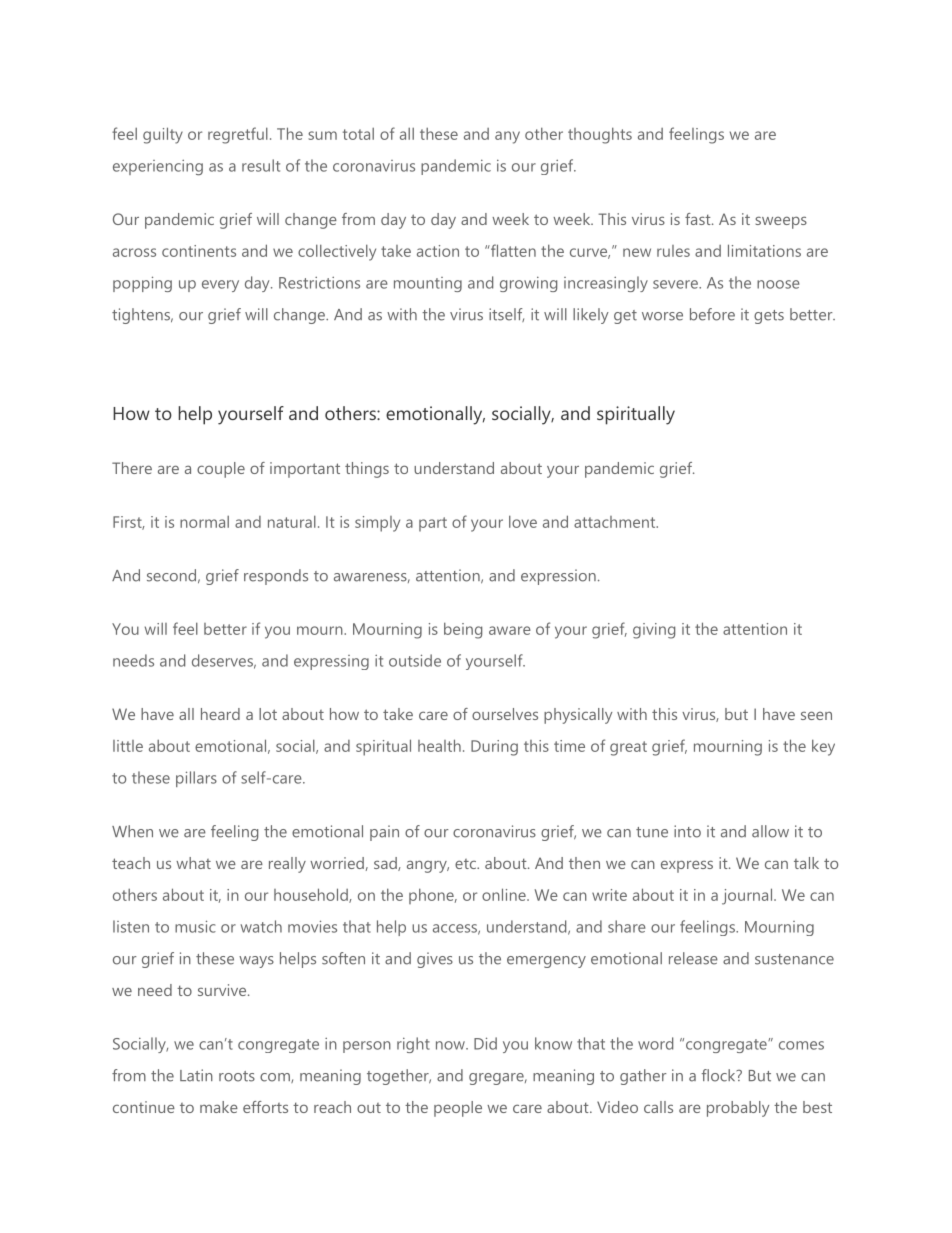 Image resolution: width=952 pixels, height=1233 pixels. I want to click on fast, so click(699, 219).
